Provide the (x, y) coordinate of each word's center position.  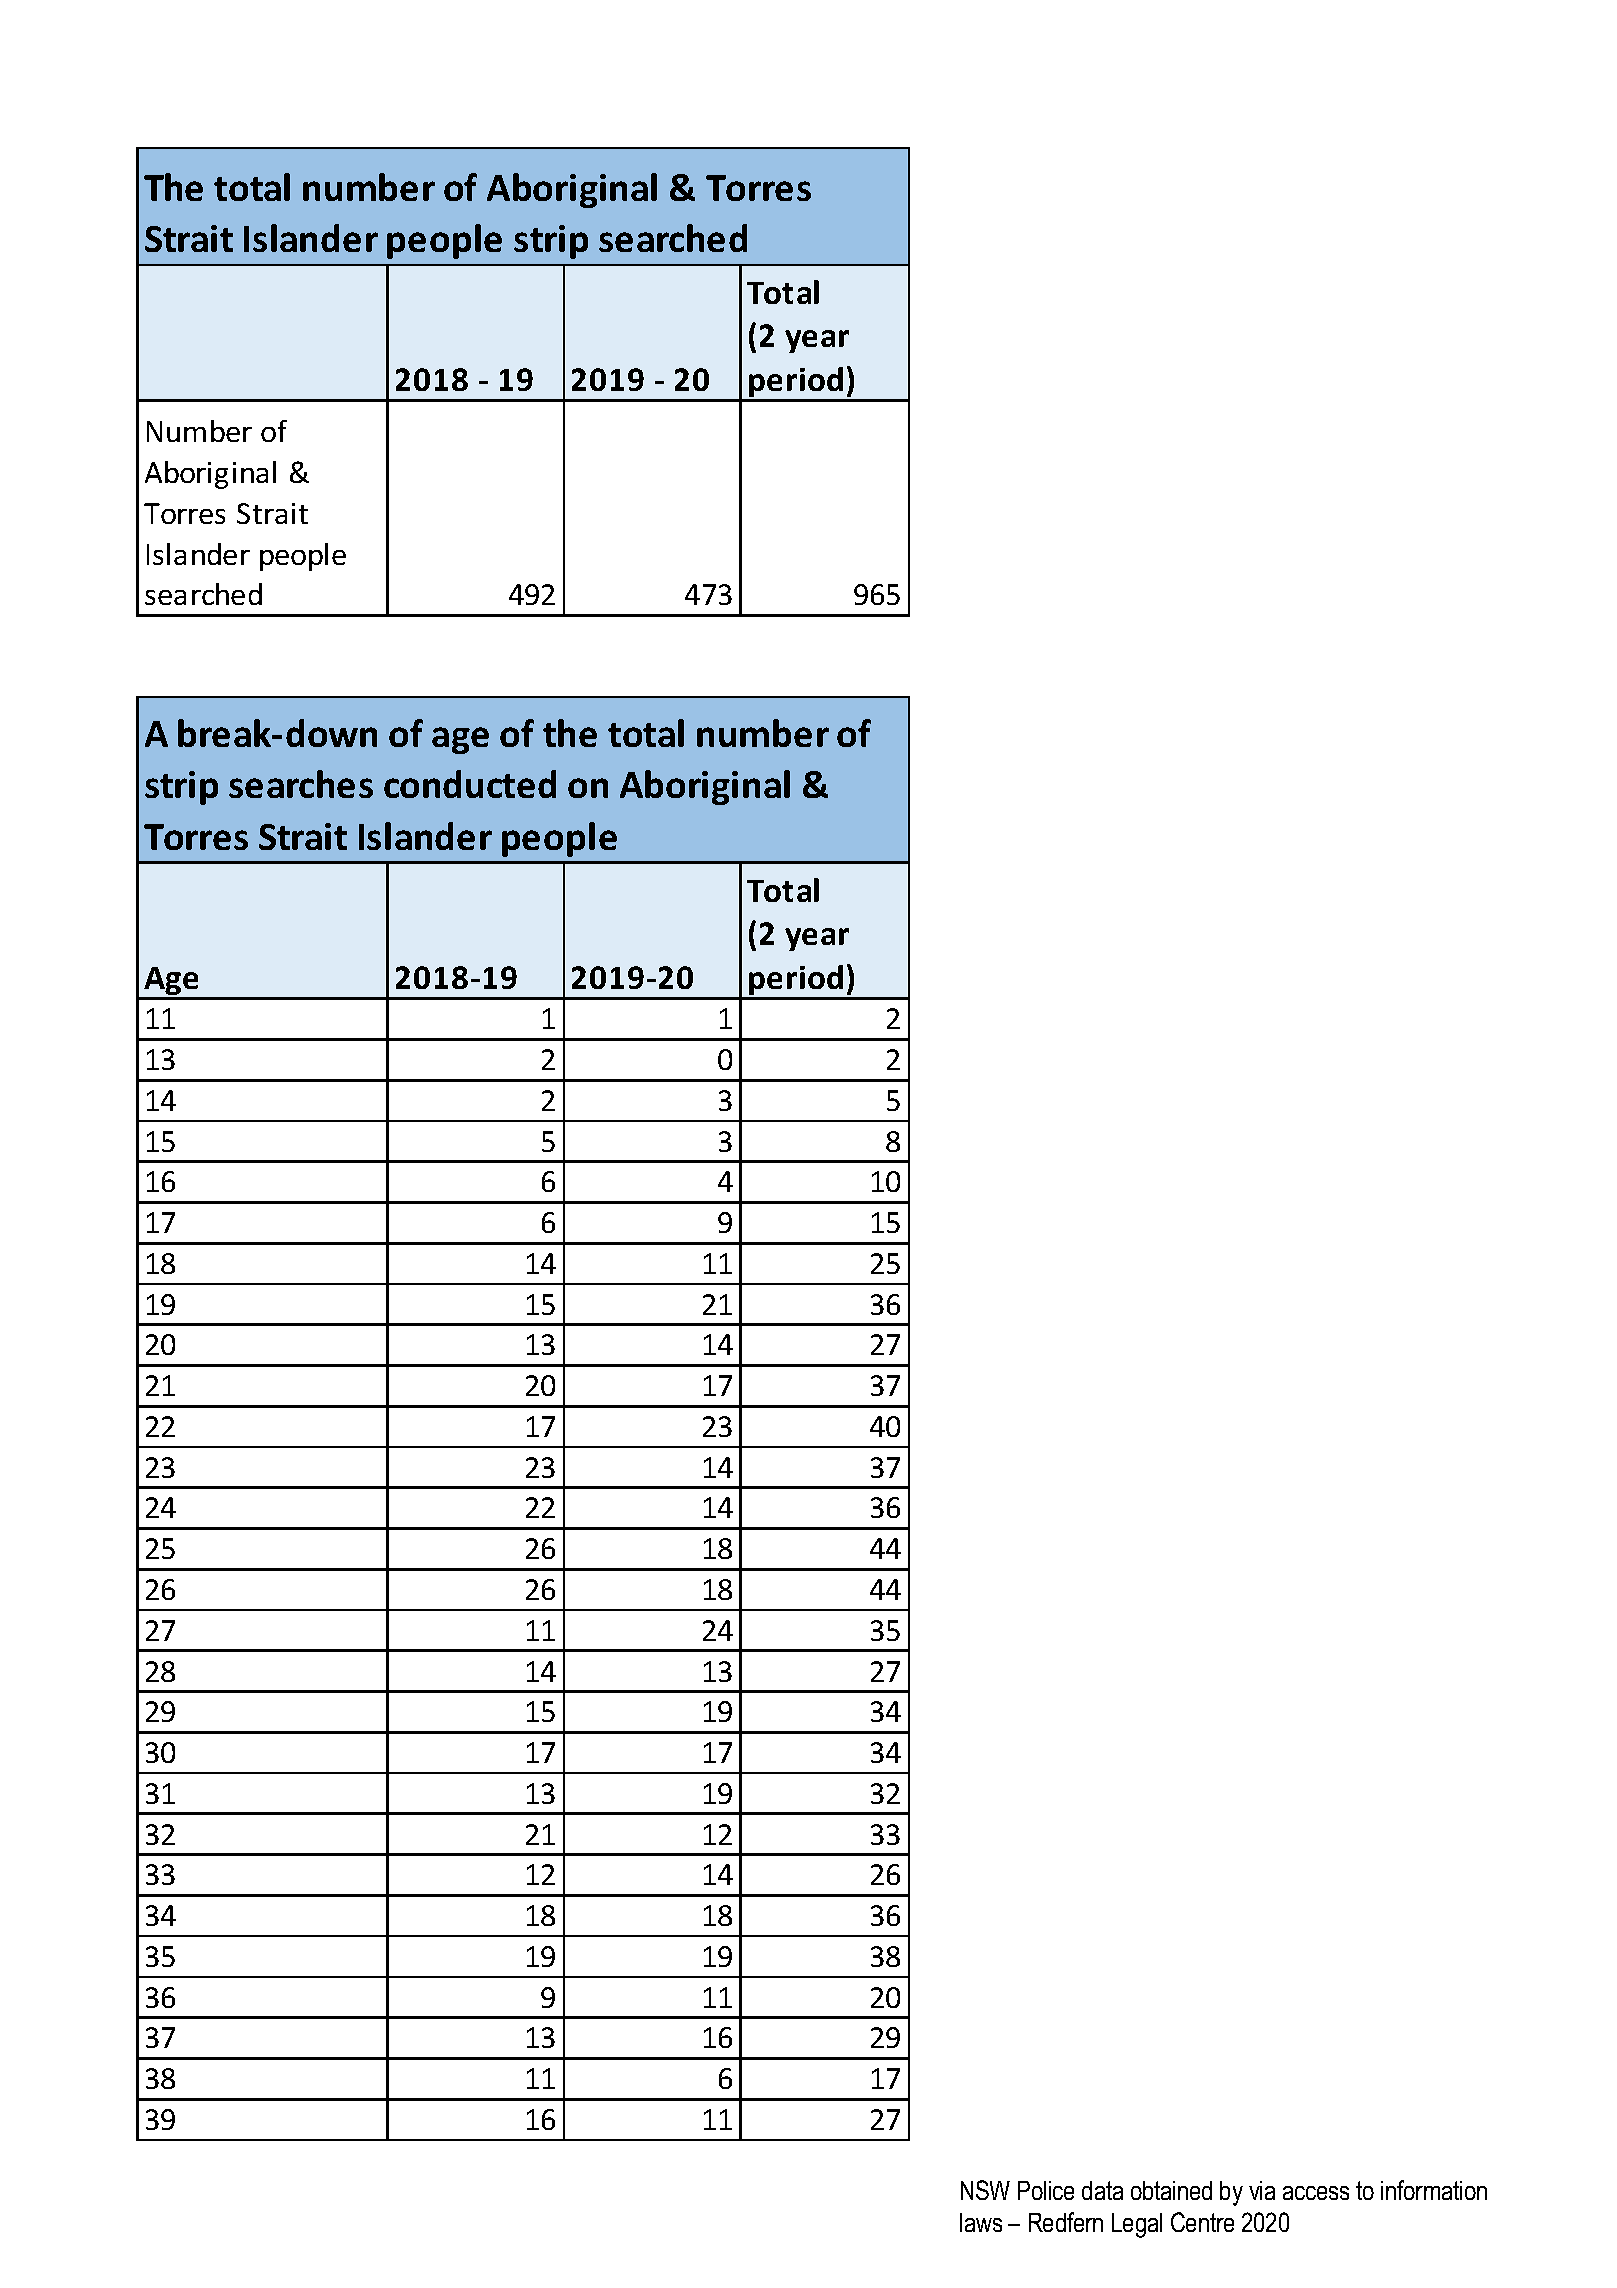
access (1316, 2193)
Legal (1137, 2225)
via (1262, 2190)
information (1434, 2190)
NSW (985, 2190)
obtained (1171, 2190)
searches (301, 784)
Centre (1202, 2222)
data (1102, 2190)
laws (981, 2222)
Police (1046, 2190)
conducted (470, 784)
